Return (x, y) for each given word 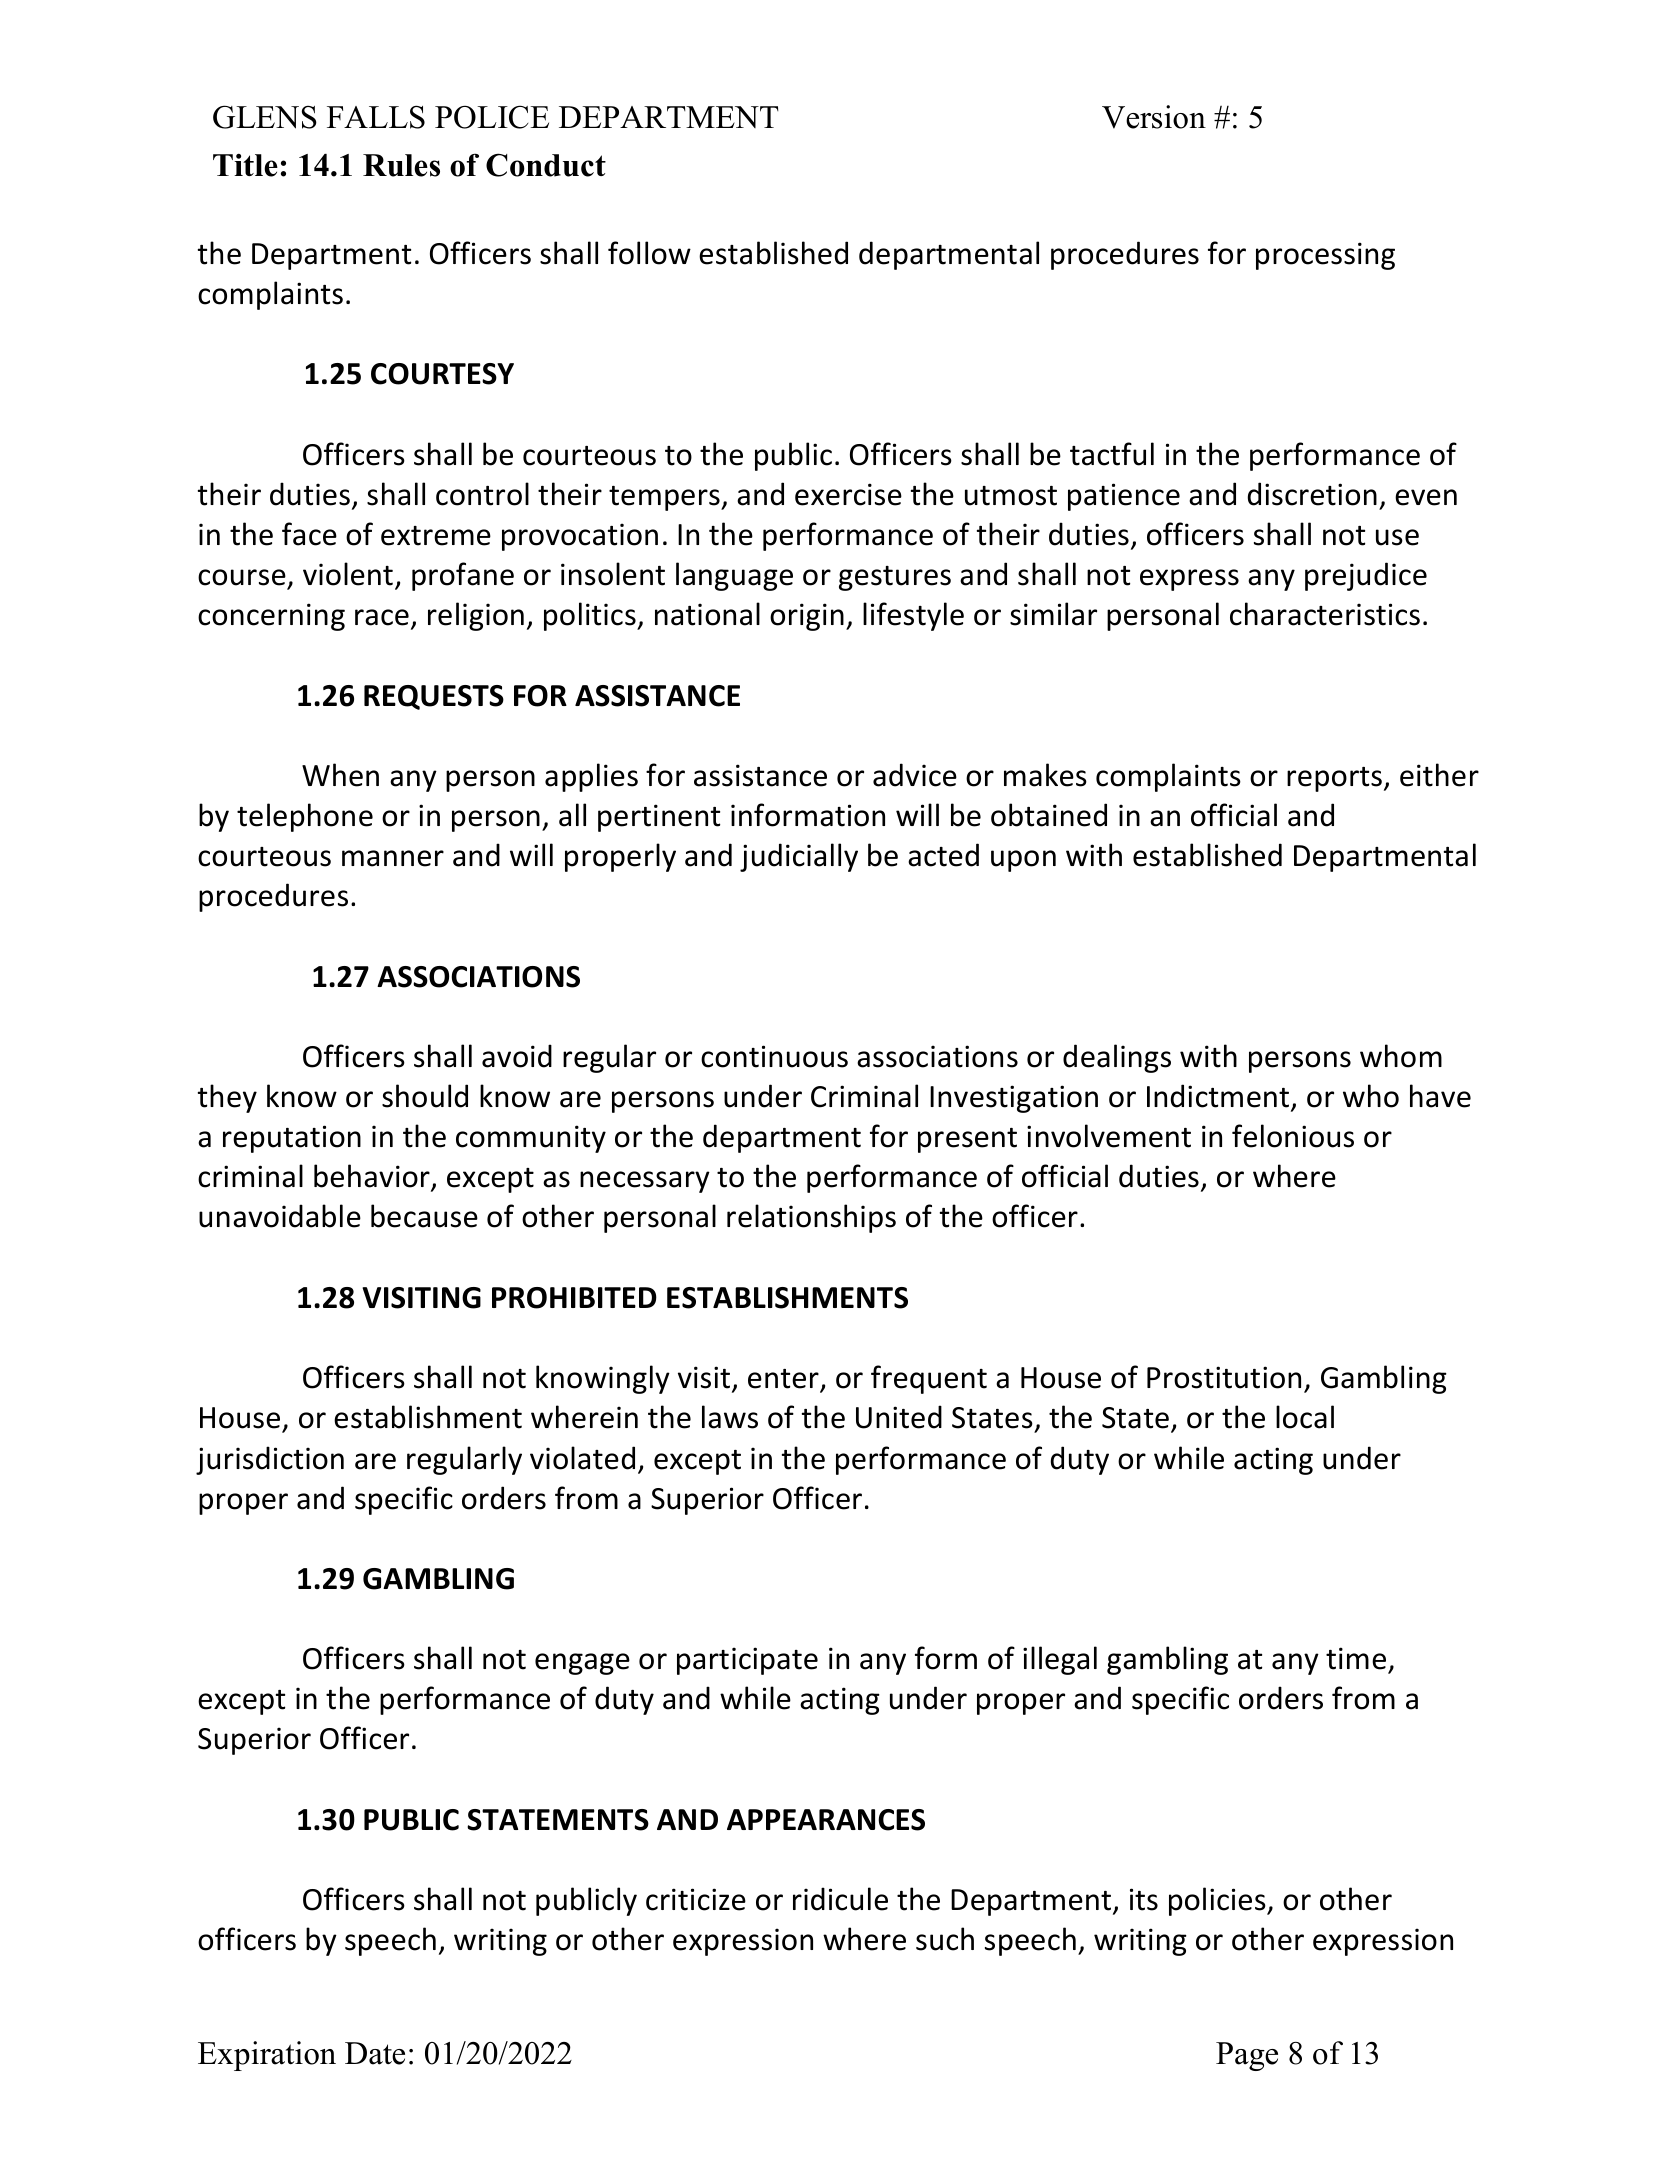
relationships (811, 1218)
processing (1325, 256)
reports (1334, 779)
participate (747, 1661)
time (1356, 1658)
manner (393, 858)
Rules (401, 165)
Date (375, 2053)
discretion (1312, 494)
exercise (848, 494)
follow (649, 253)
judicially (799, 857)
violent (348, 574)
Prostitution (1224, 1377)
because (424, 1216)
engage (582, 1664)
